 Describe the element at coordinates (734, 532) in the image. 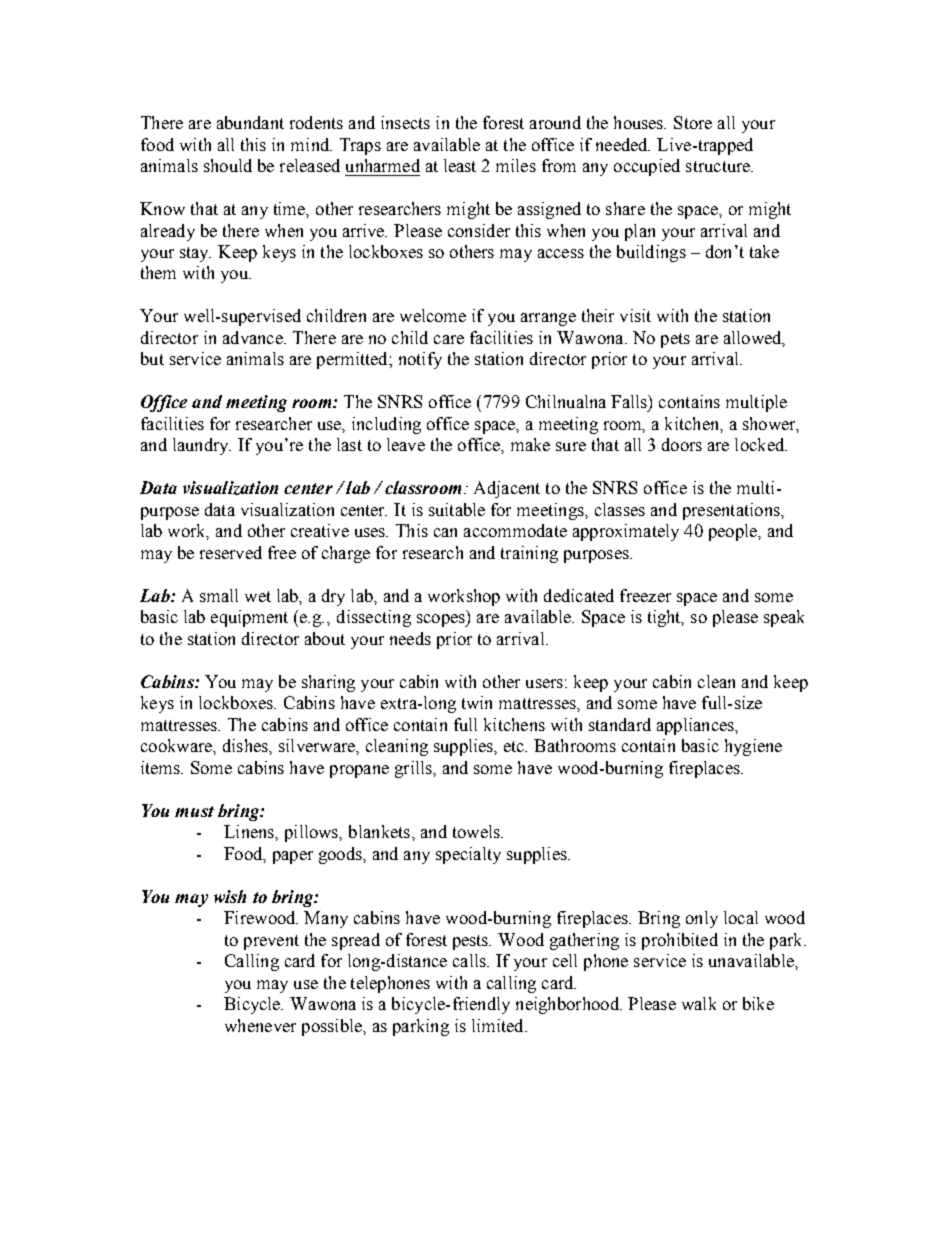

I see `people` at that location.
